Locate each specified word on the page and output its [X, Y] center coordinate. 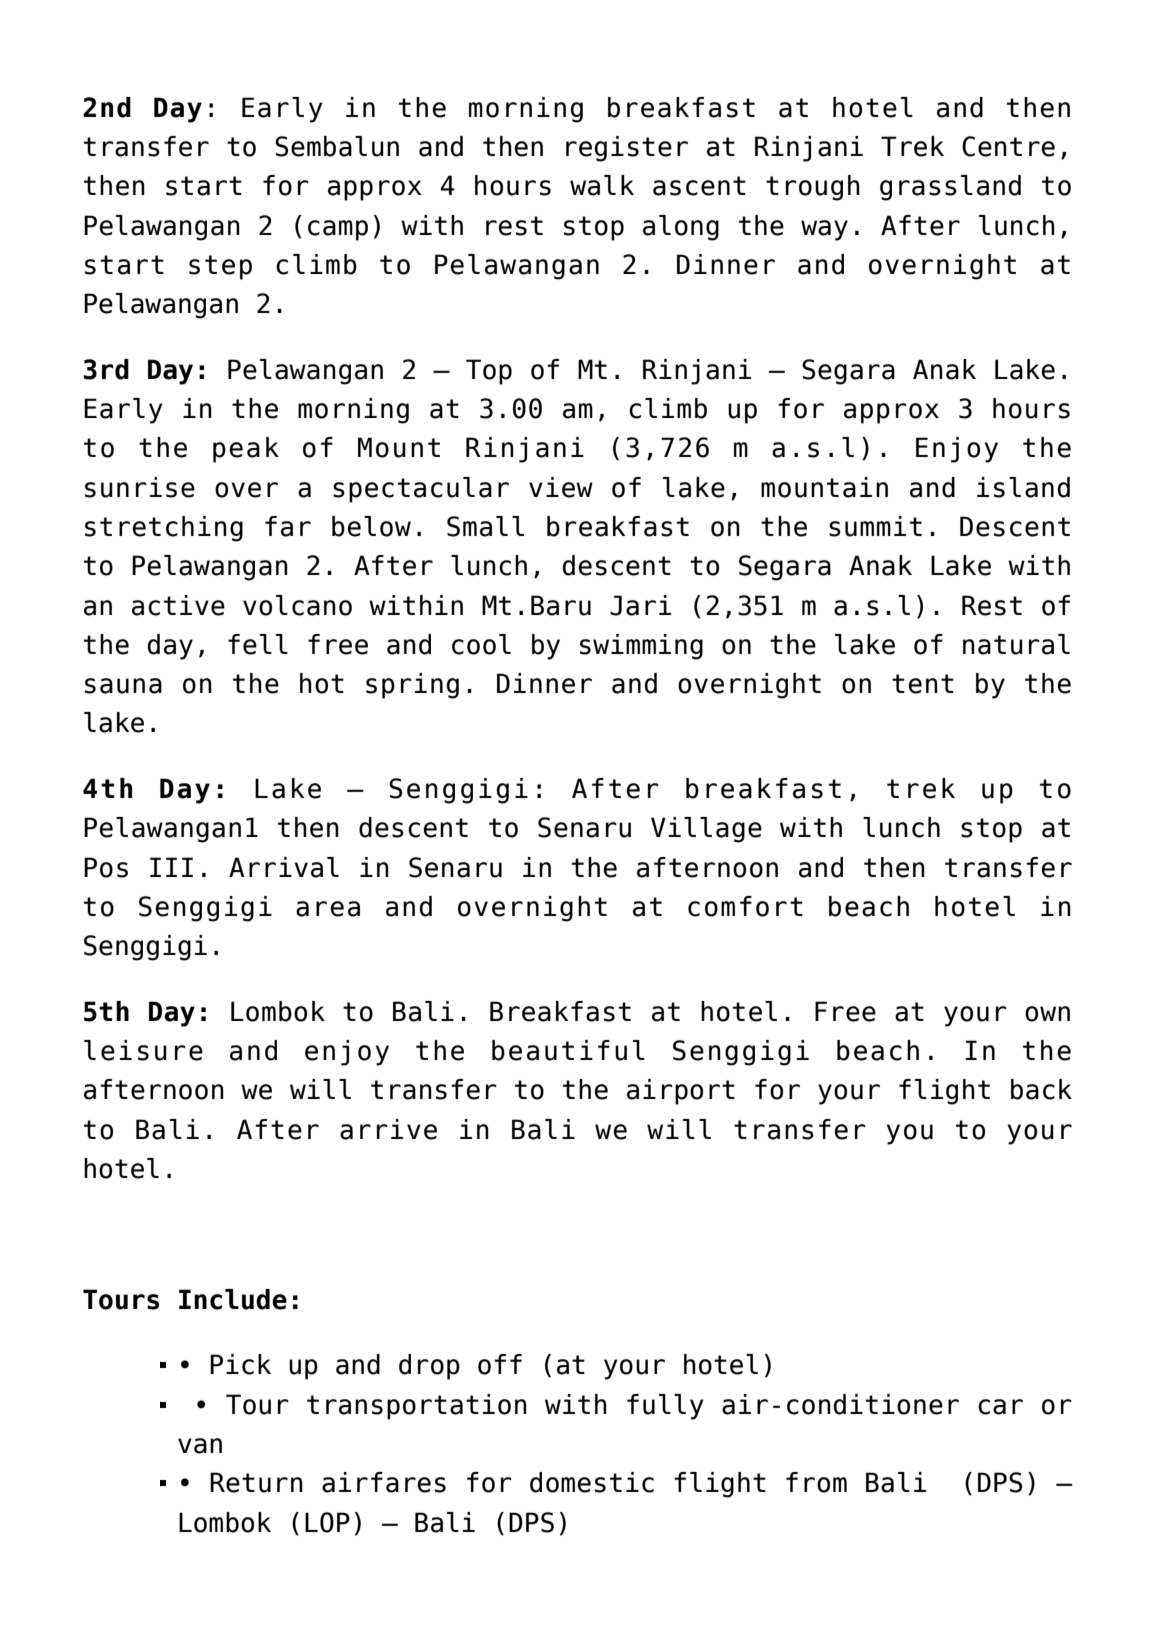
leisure [143, 1050]
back [1041, 1089]
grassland [950, 188]
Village [706, 830]
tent [923, 684]
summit [875, 526]
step [220, 267]
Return [256, 1482]
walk [602, 185]
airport [681, 1092]
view [561, 487]
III [171, 867]
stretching [164, 529]
